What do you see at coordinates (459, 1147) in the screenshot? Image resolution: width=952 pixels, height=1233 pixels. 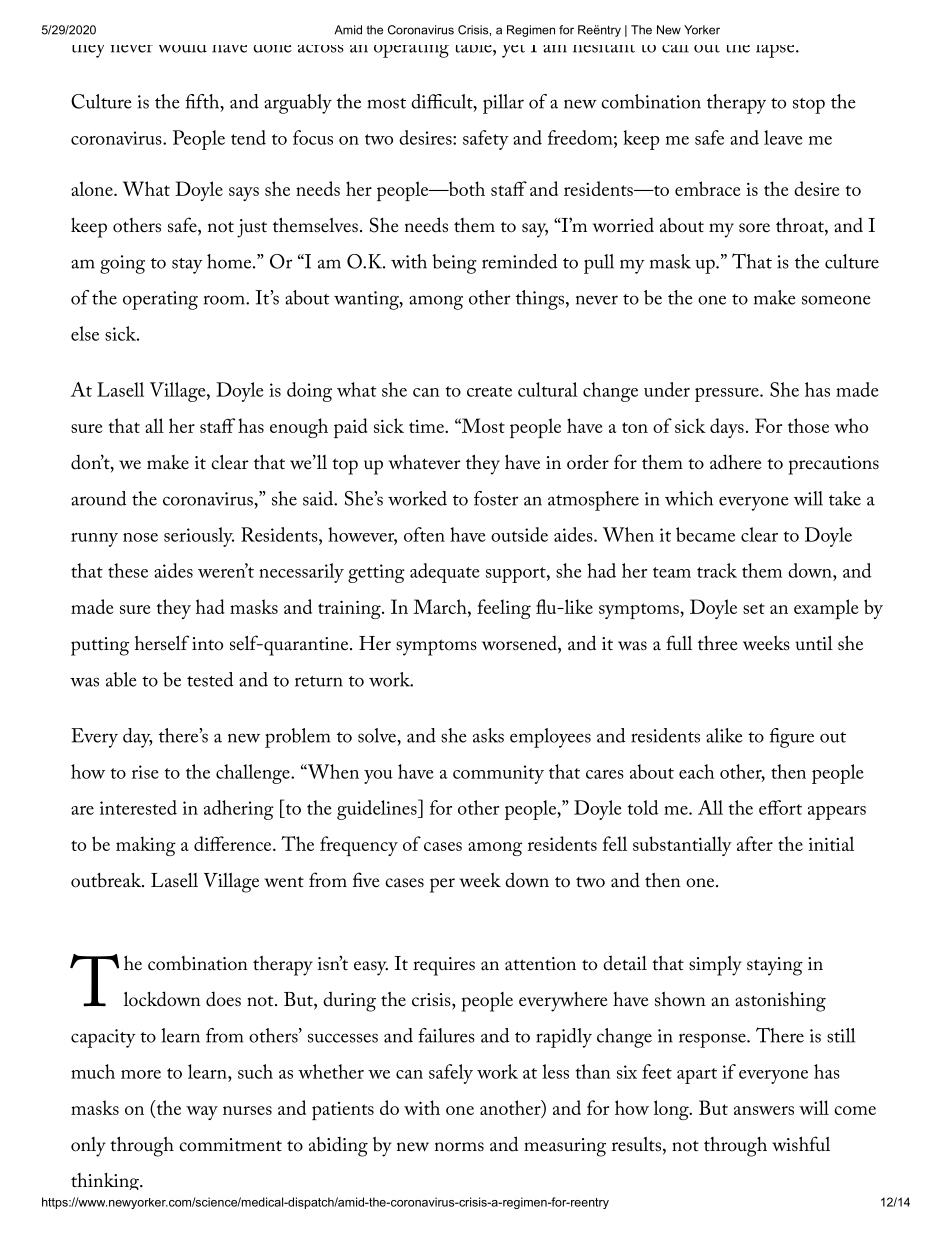 I see `norms` at bounding box center [459, 1147].
